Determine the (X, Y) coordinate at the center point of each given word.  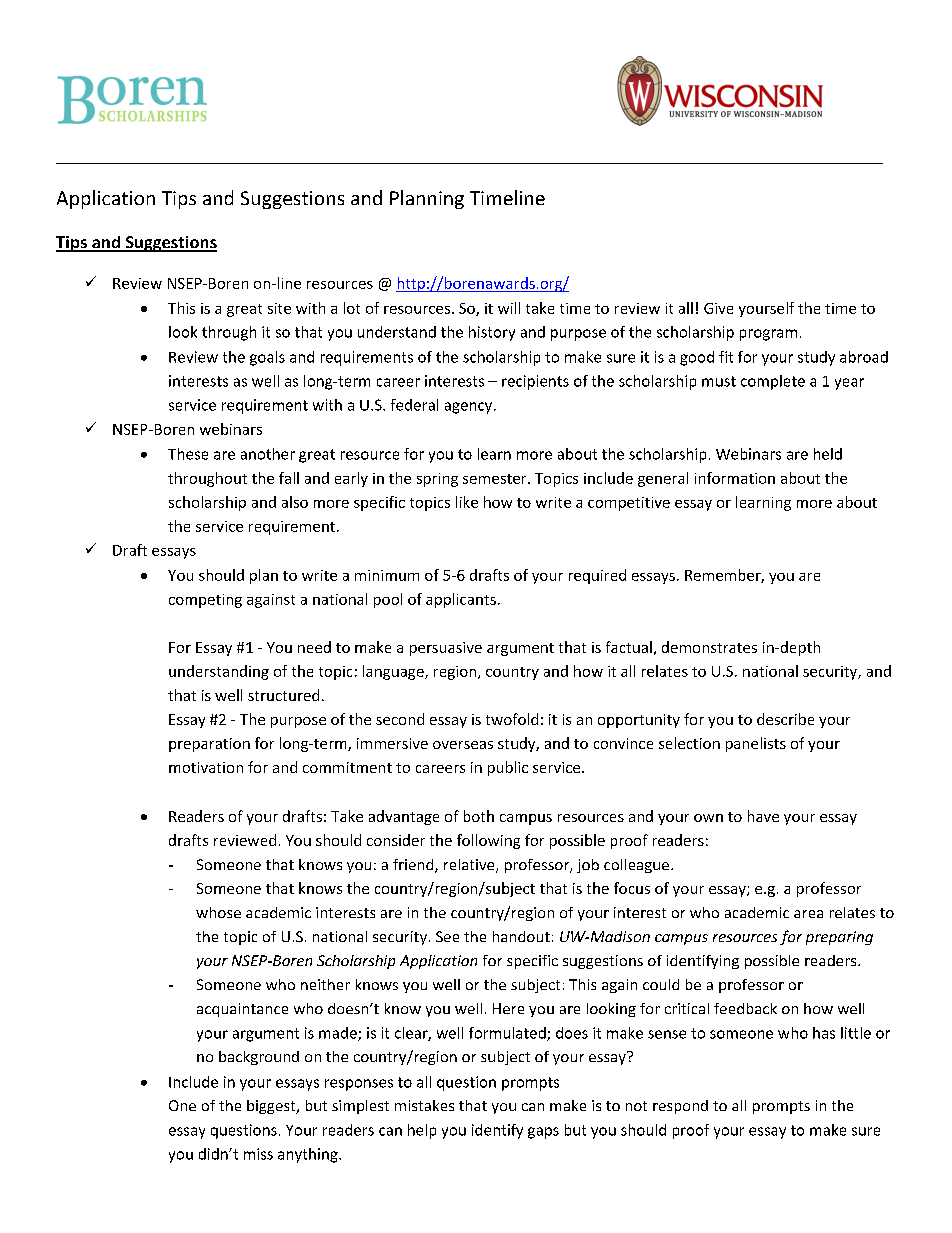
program (768, 335)
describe (785, 719)
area (808, 914)
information (735, 478)
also (295, 502)
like (467, 502)
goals (267, 358)
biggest (272, 1107)
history (492, 333)
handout (521, 936)
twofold (512, 719)
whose (218, 912)
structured (283, 695)
